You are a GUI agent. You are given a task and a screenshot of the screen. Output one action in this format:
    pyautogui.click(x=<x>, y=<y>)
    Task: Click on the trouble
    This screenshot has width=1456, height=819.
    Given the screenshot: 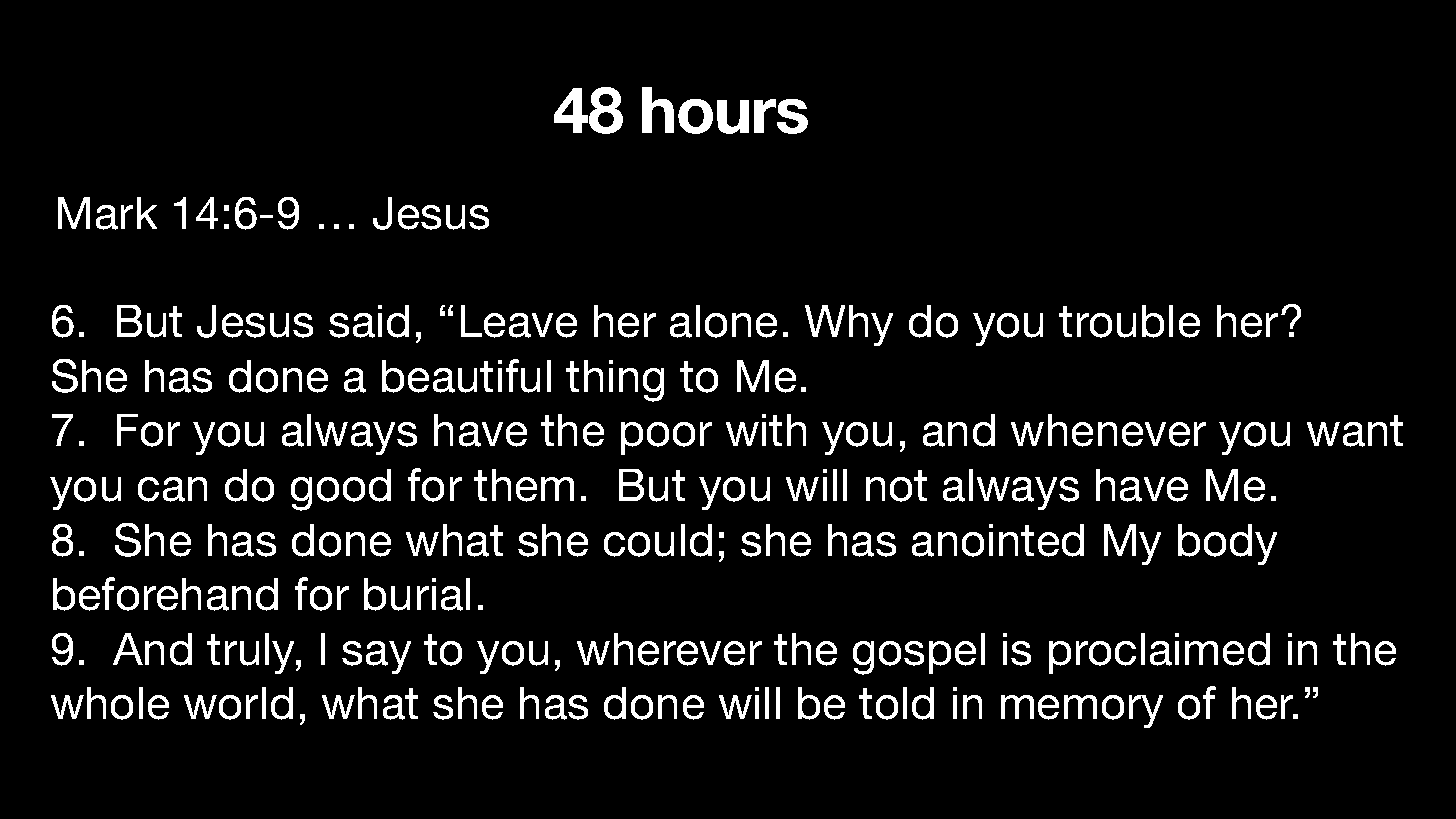 What is the action you would take?
    pyautogui.click(x=1129, y=321)
